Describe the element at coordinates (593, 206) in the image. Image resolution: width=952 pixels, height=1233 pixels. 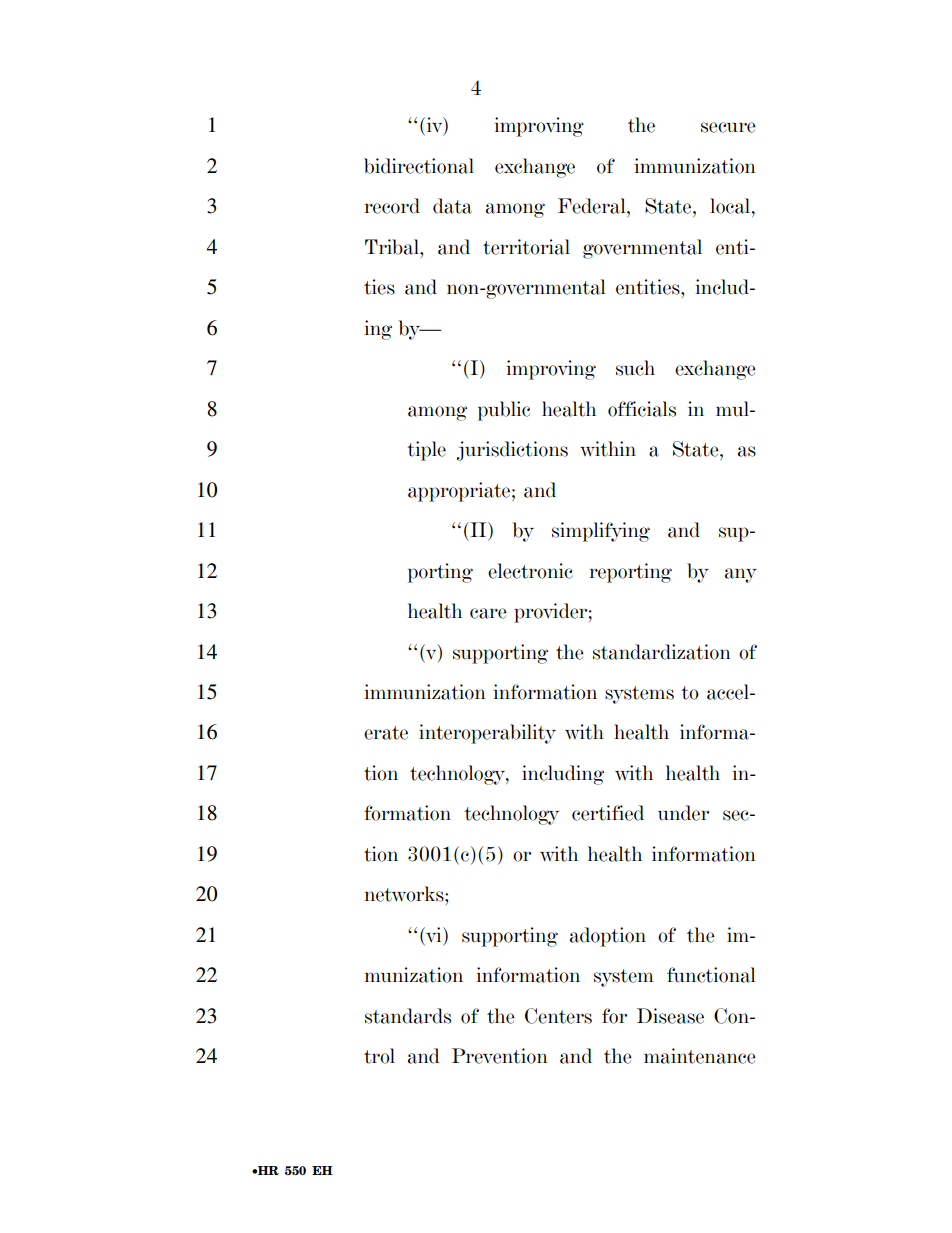
I see `Federal` at that location.
